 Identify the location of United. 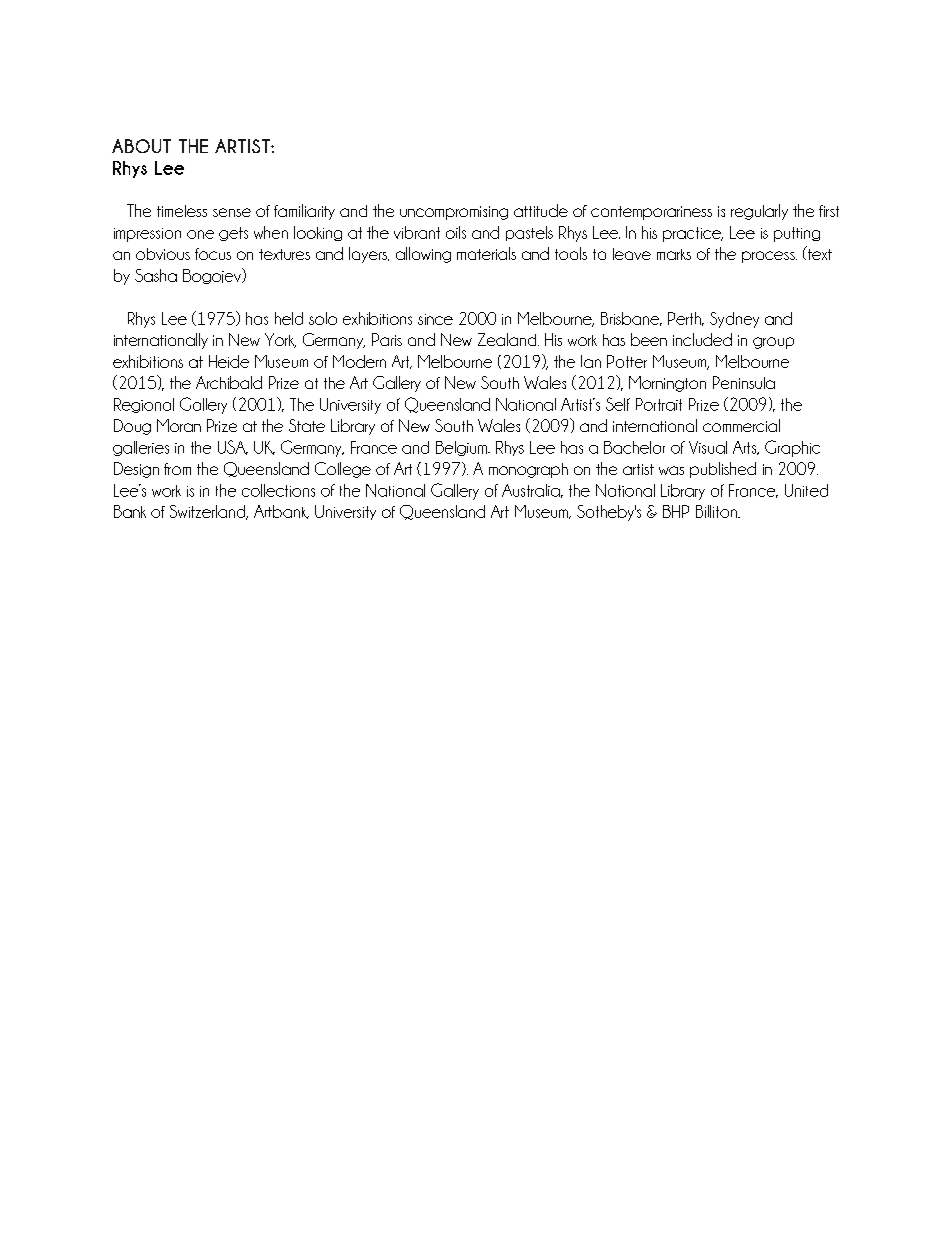
(806, 490).
